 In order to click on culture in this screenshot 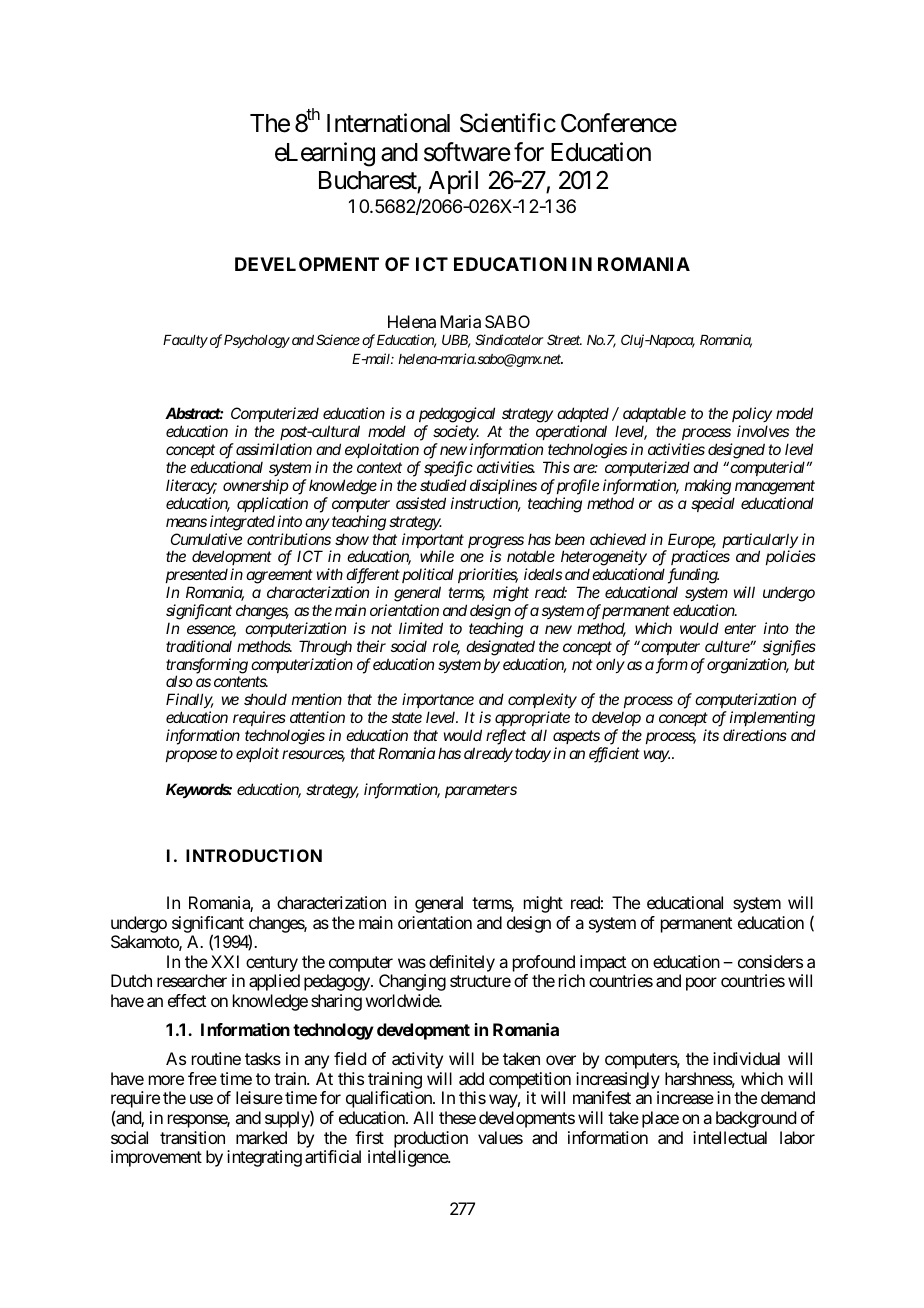, I will do `click(728, 646)`.
